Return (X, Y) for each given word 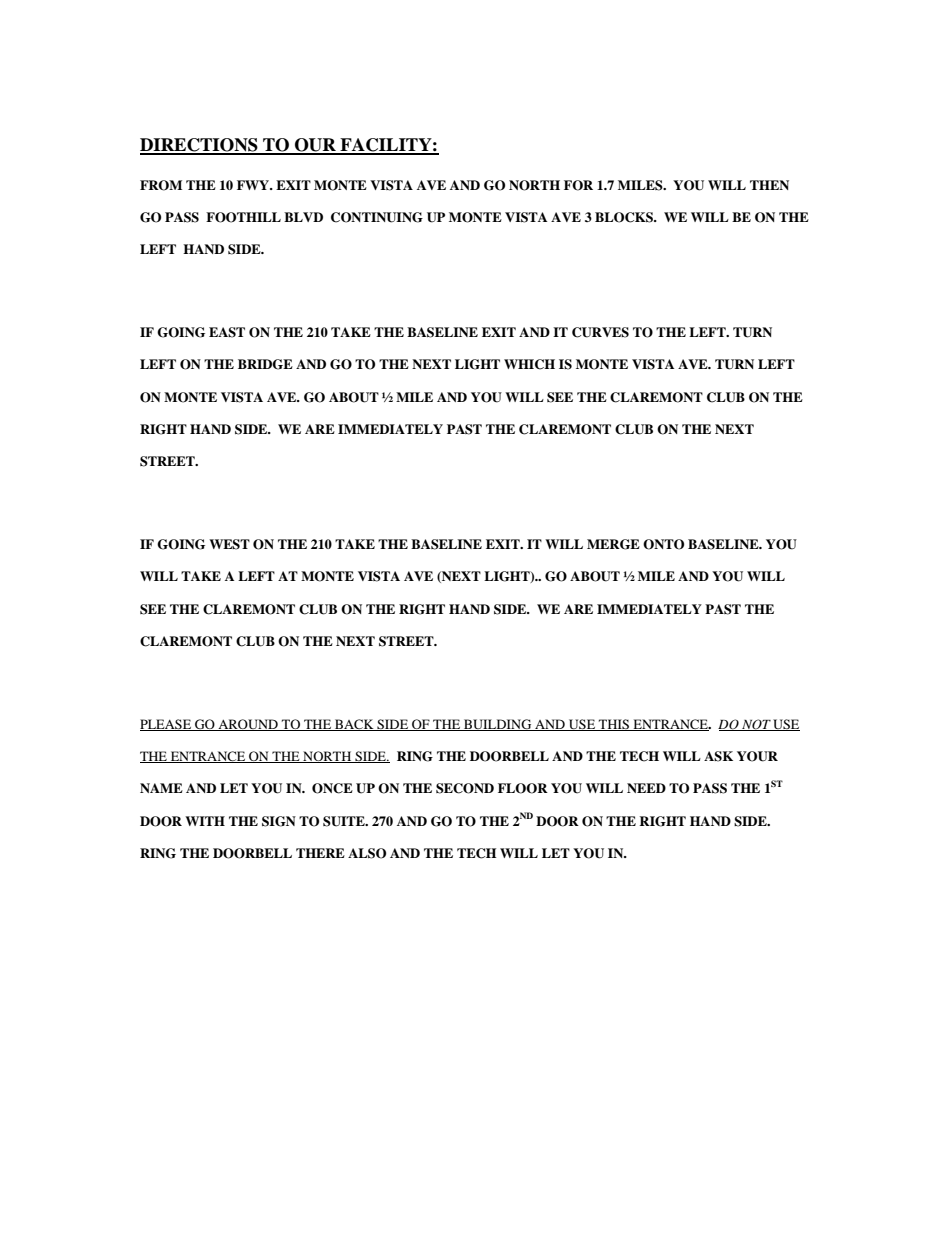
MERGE (613, 544)
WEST (229, 544)
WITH (205, 821)
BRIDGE (265, 364)
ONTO (663, 544)
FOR (578, 185)
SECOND (465, 788)
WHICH (529, 364)
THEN (769, 185)
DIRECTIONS (200, 146)
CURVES (600, 332)
